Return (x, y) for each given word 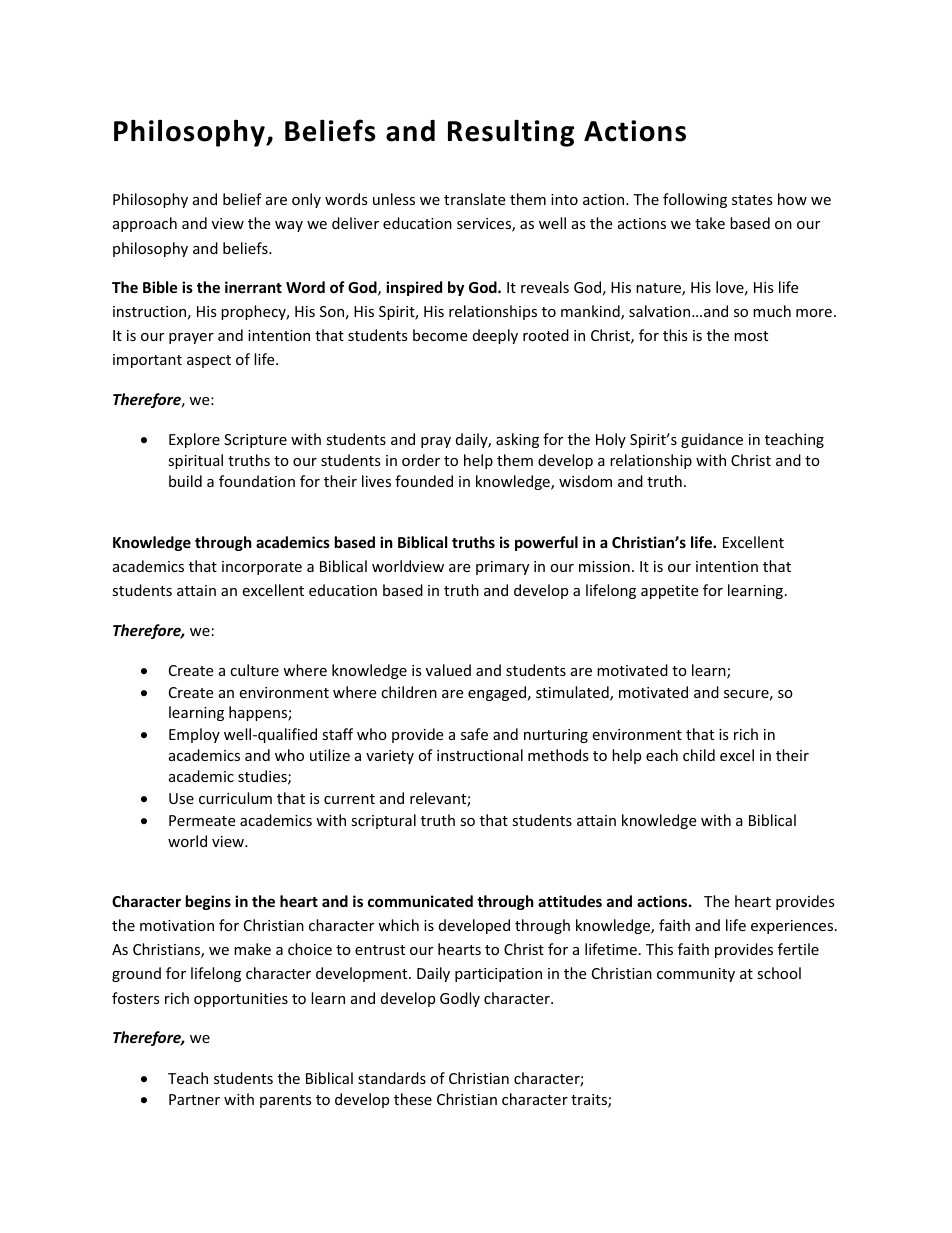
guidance (712, 440)
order (421, 460)
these (413, 1099)
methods (558, 755)
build (185, 481)
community (696, 975)
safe (474, 734)
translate (474, 199)
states (752, 200)
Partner (194, 1099)
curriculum (235, 798)
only (306, 200)
